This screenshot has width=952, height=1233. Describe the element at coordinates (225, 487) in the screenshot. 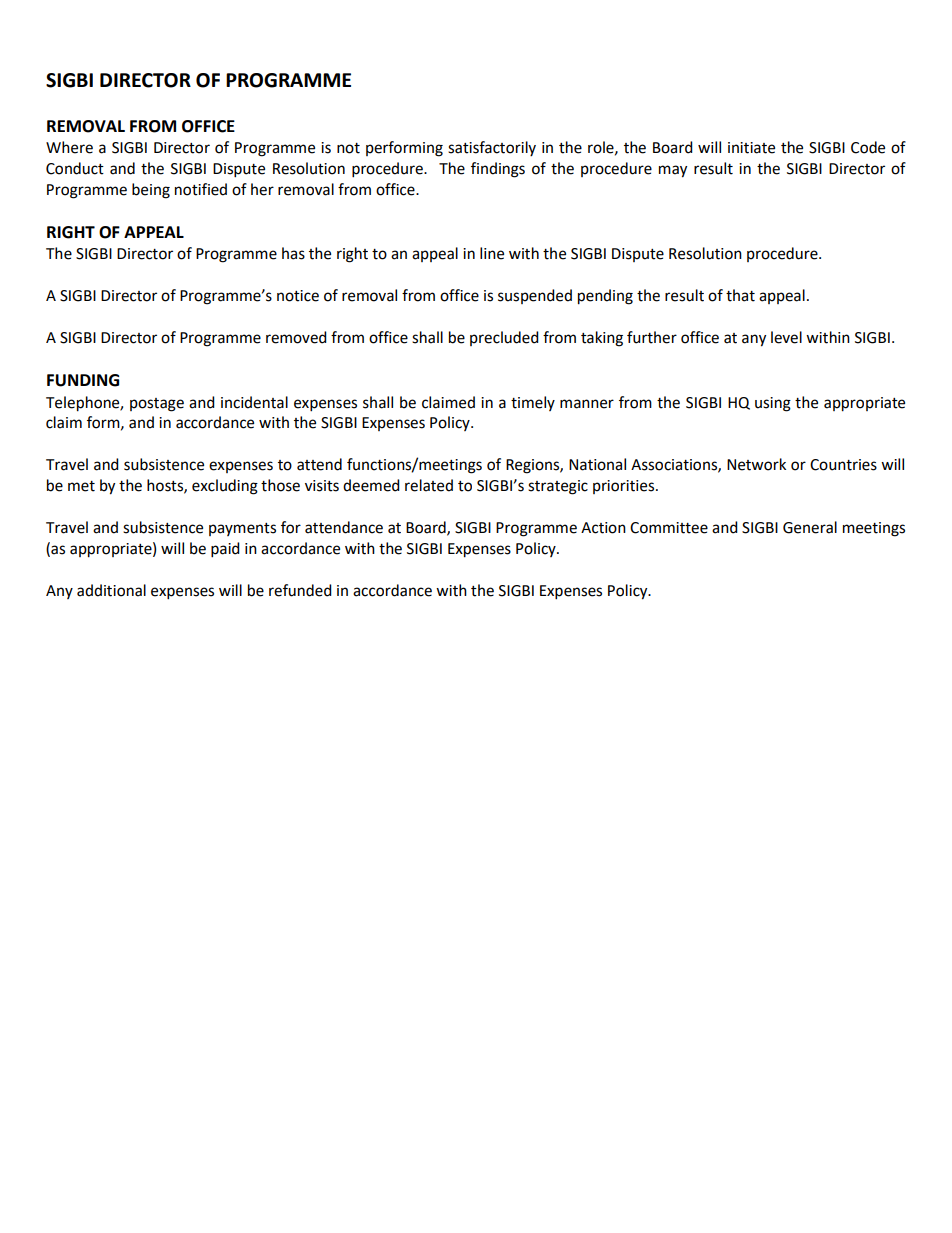

I see `excluding` at that location.
